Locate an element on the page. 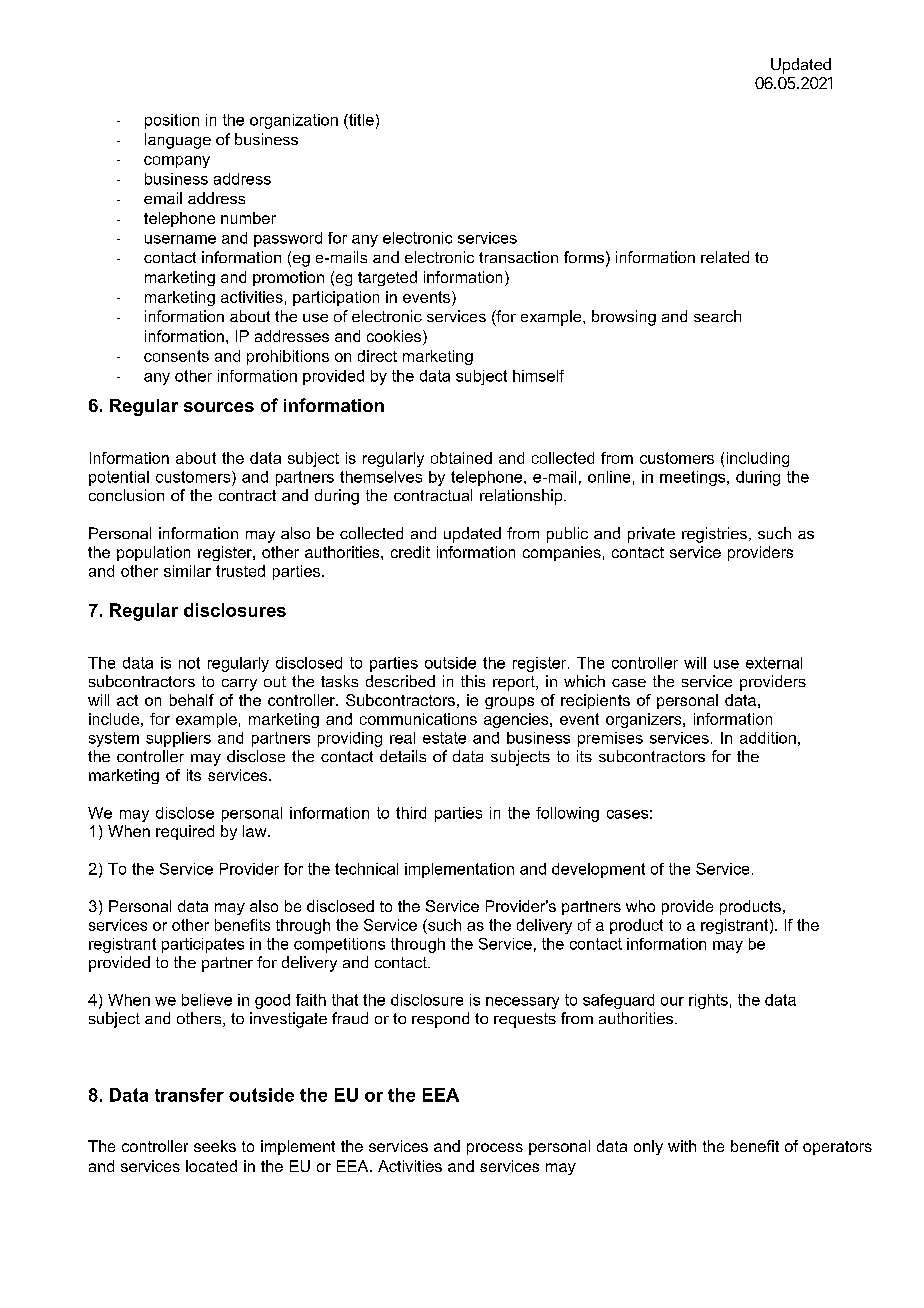  not is located at coordinates (189, 663).
